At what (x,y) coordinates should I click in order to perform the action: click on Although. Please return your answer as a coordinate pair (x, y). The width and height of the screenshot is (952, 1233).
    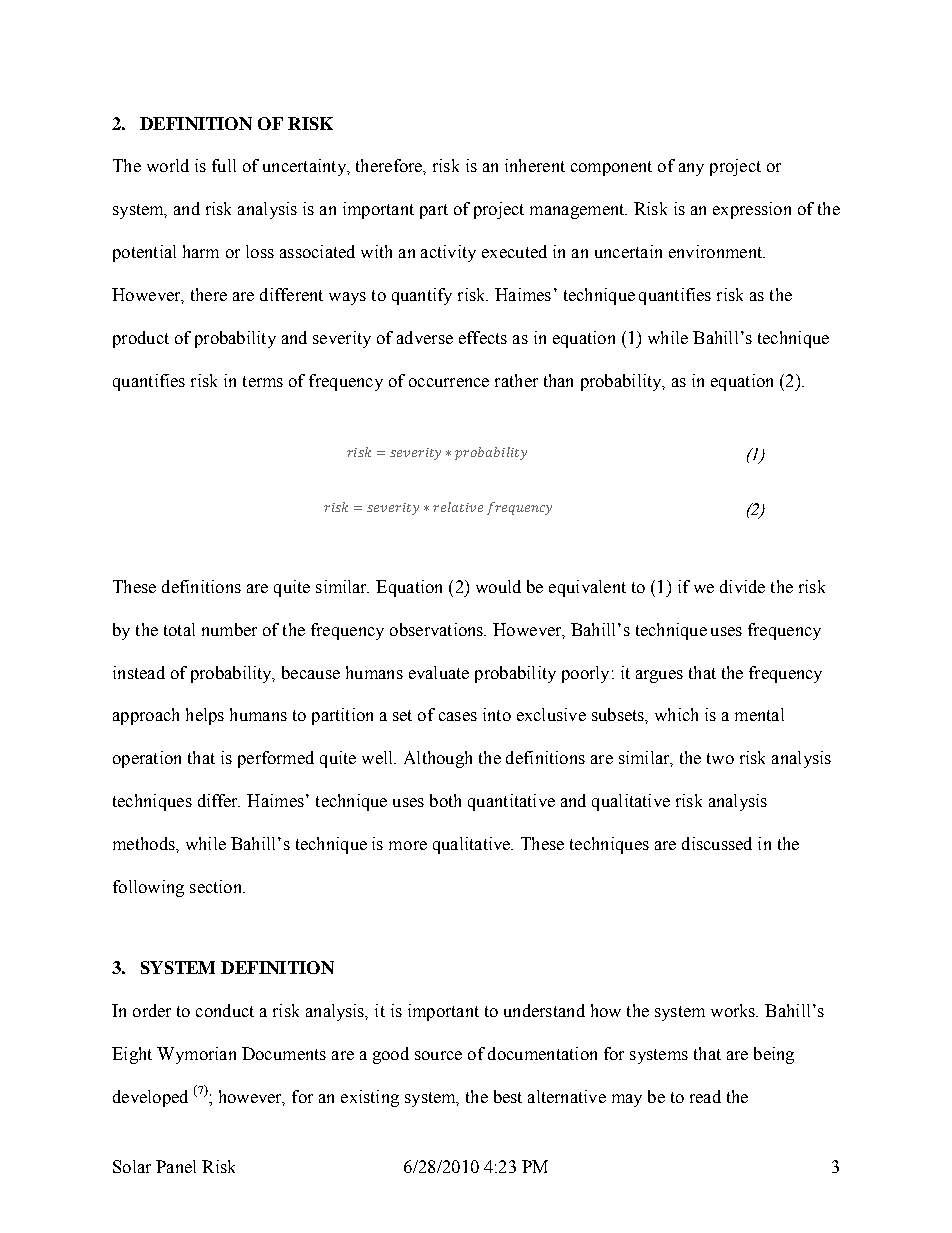
    Looking at the image, I should click on (438, 759).
